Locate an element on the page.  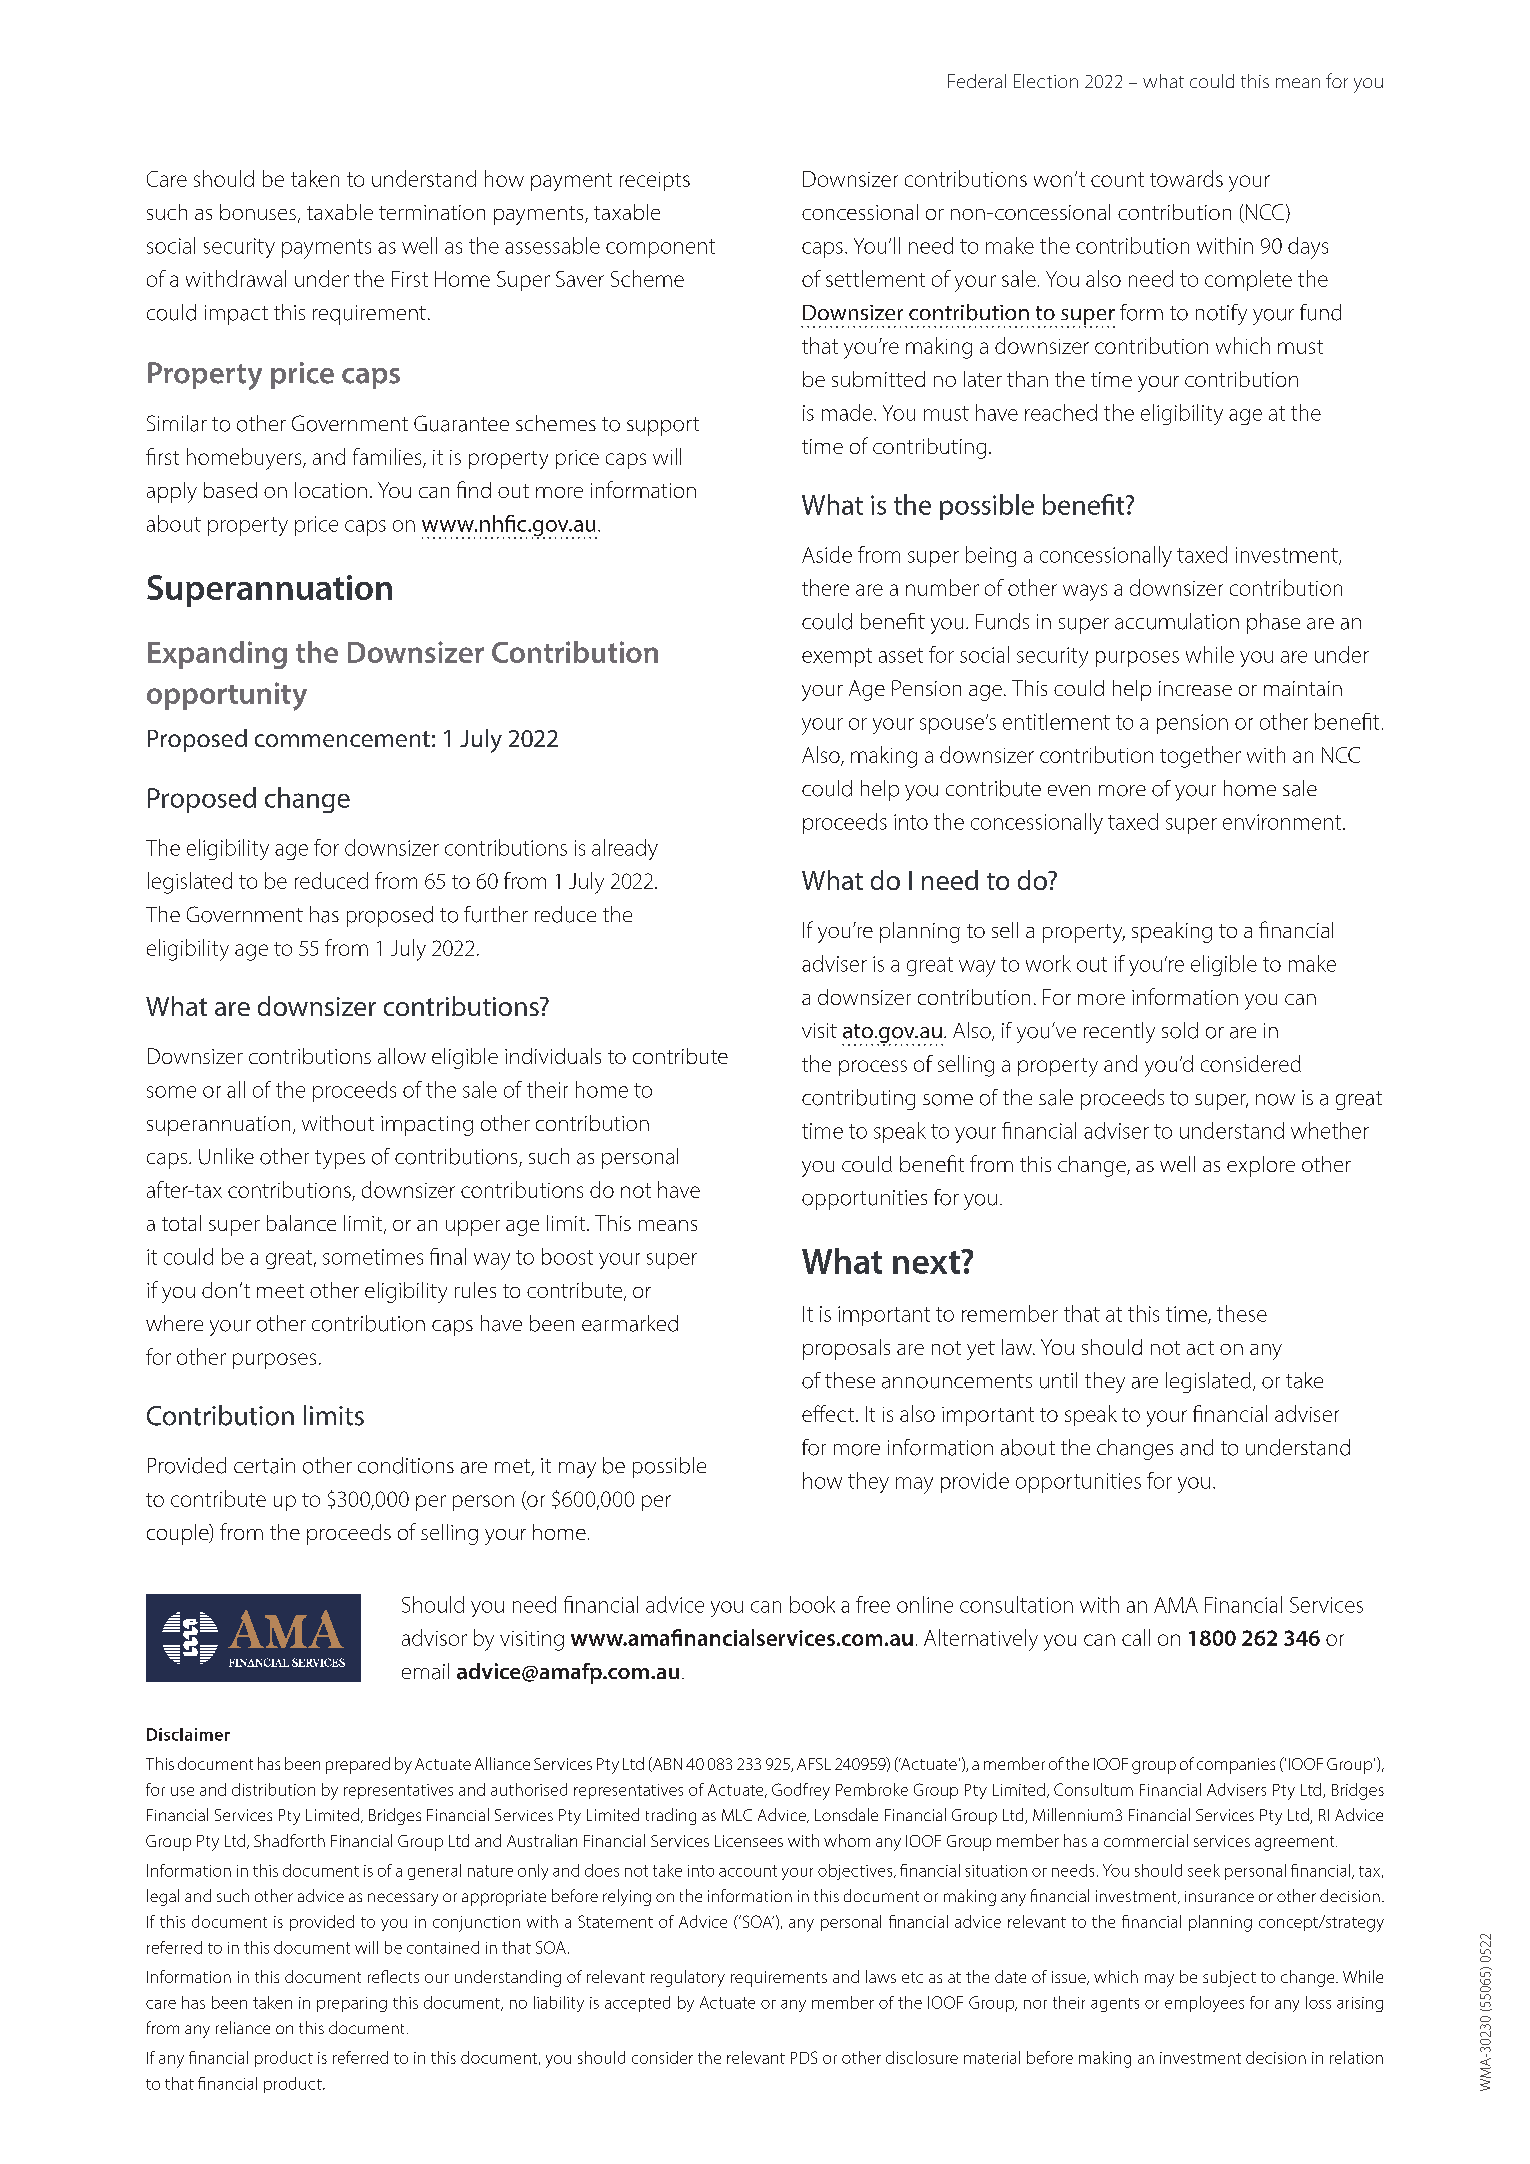
online is located at coordinates (925, 1604).
